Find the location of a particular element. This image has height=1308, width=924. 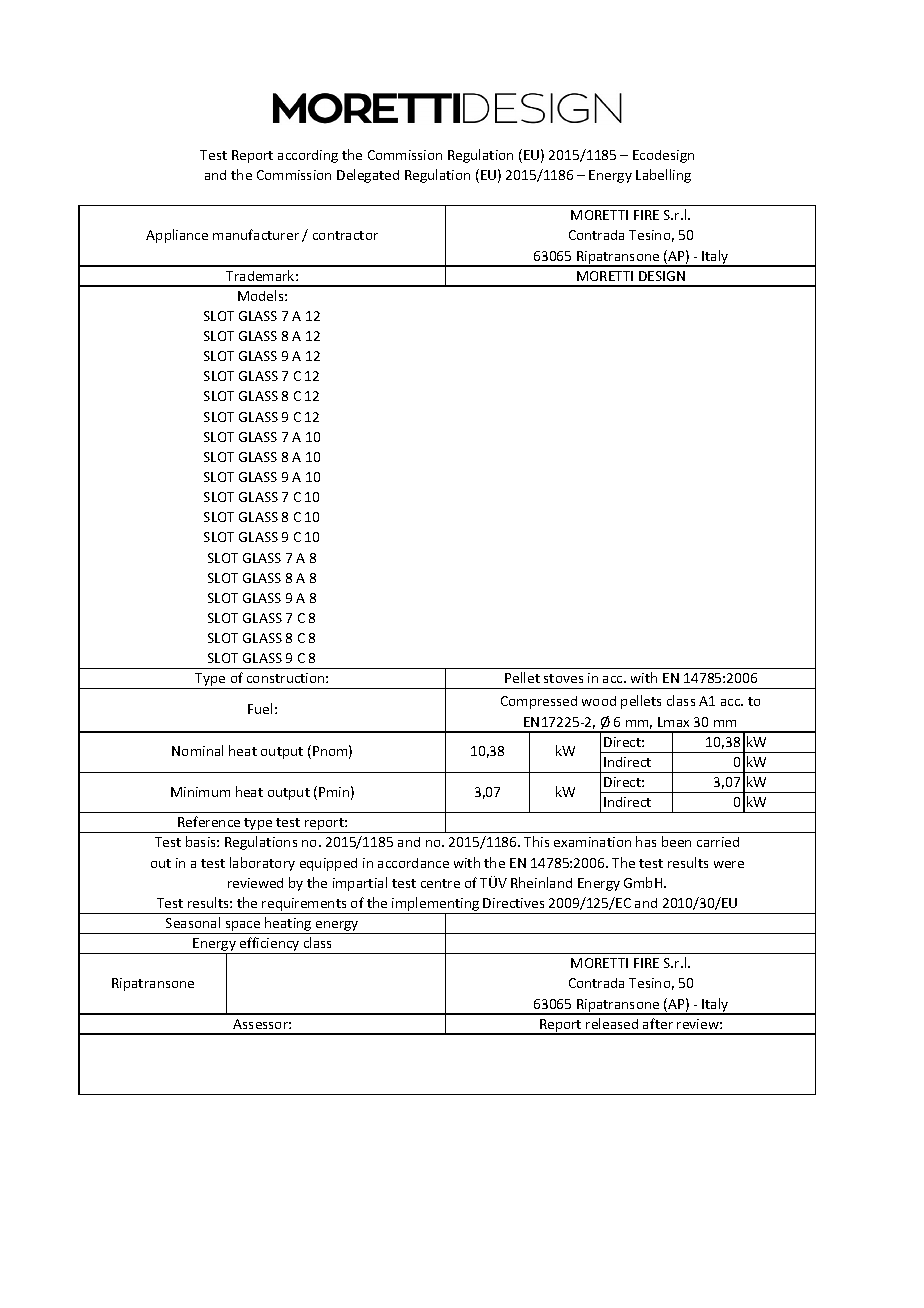

Labelling is located at coordinates (663, 176).
